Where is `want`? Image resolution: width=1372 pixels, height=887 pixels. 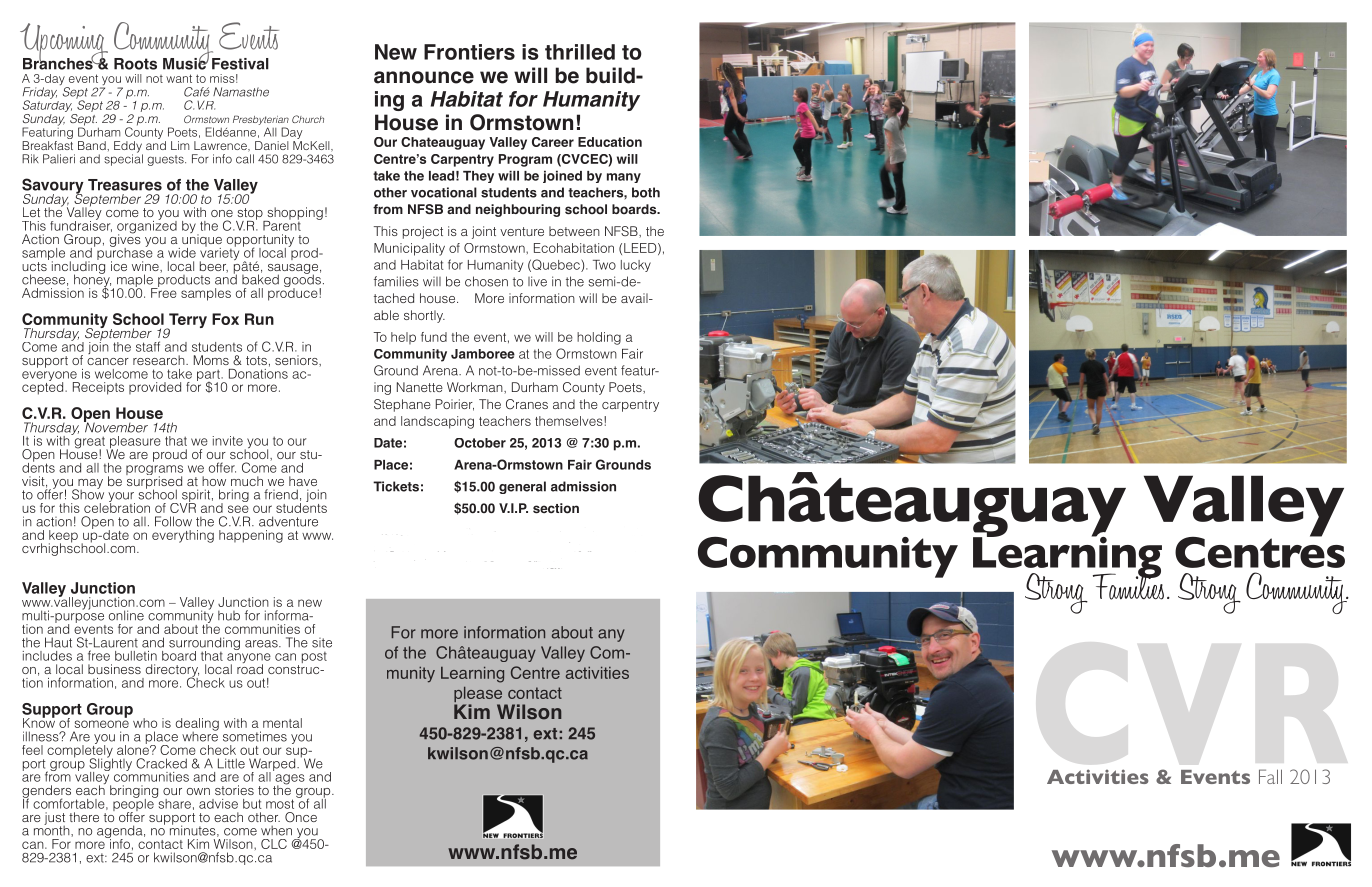
want is located at coordinates (179, 78).
